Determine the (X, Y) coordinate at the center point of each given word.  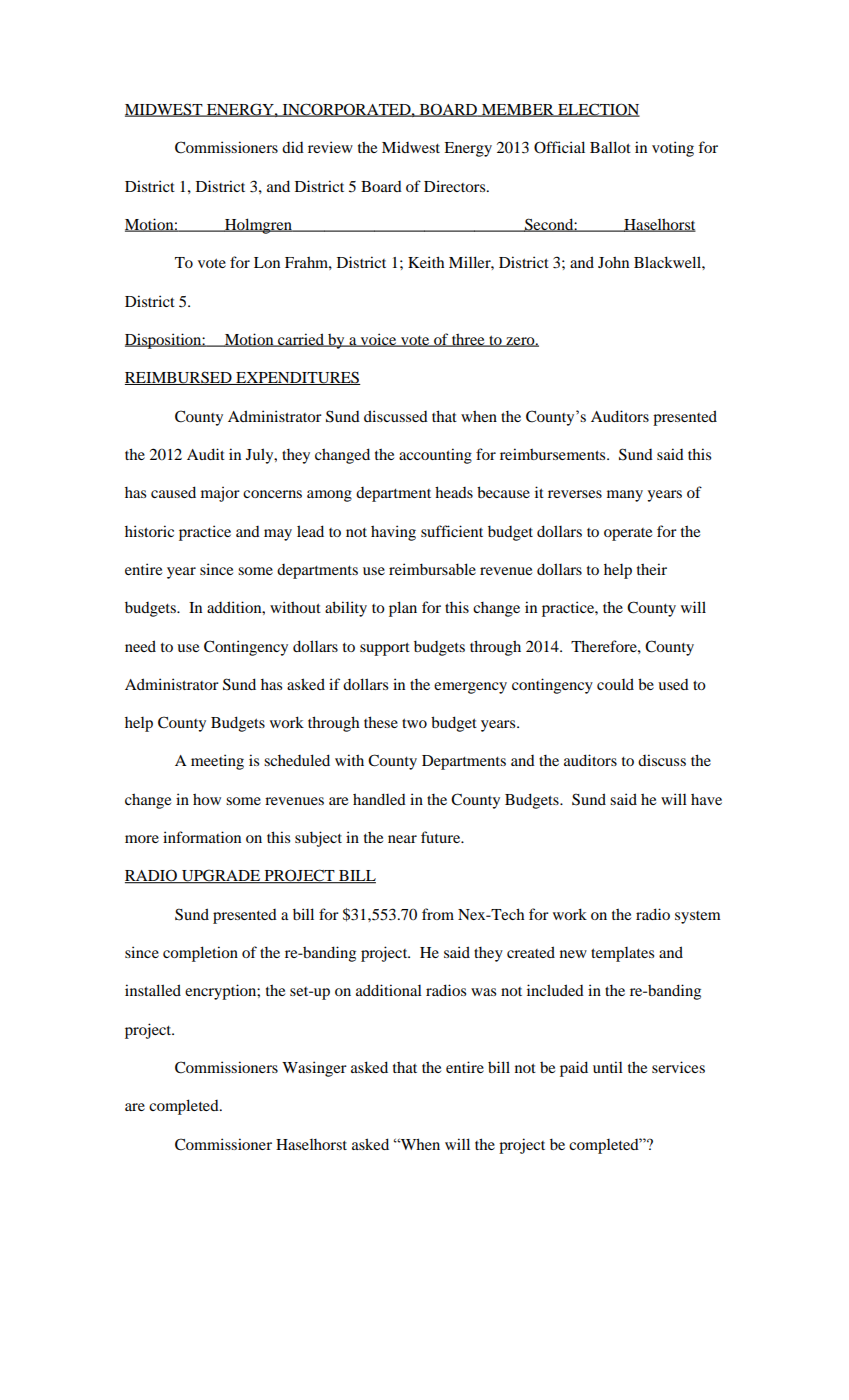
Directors (456, 186)
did (293, 147)
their (652, 569)
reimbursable (432, 569)
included (555, 990)
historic (149, 531)
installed (153, 990)
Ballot (610, 147)
